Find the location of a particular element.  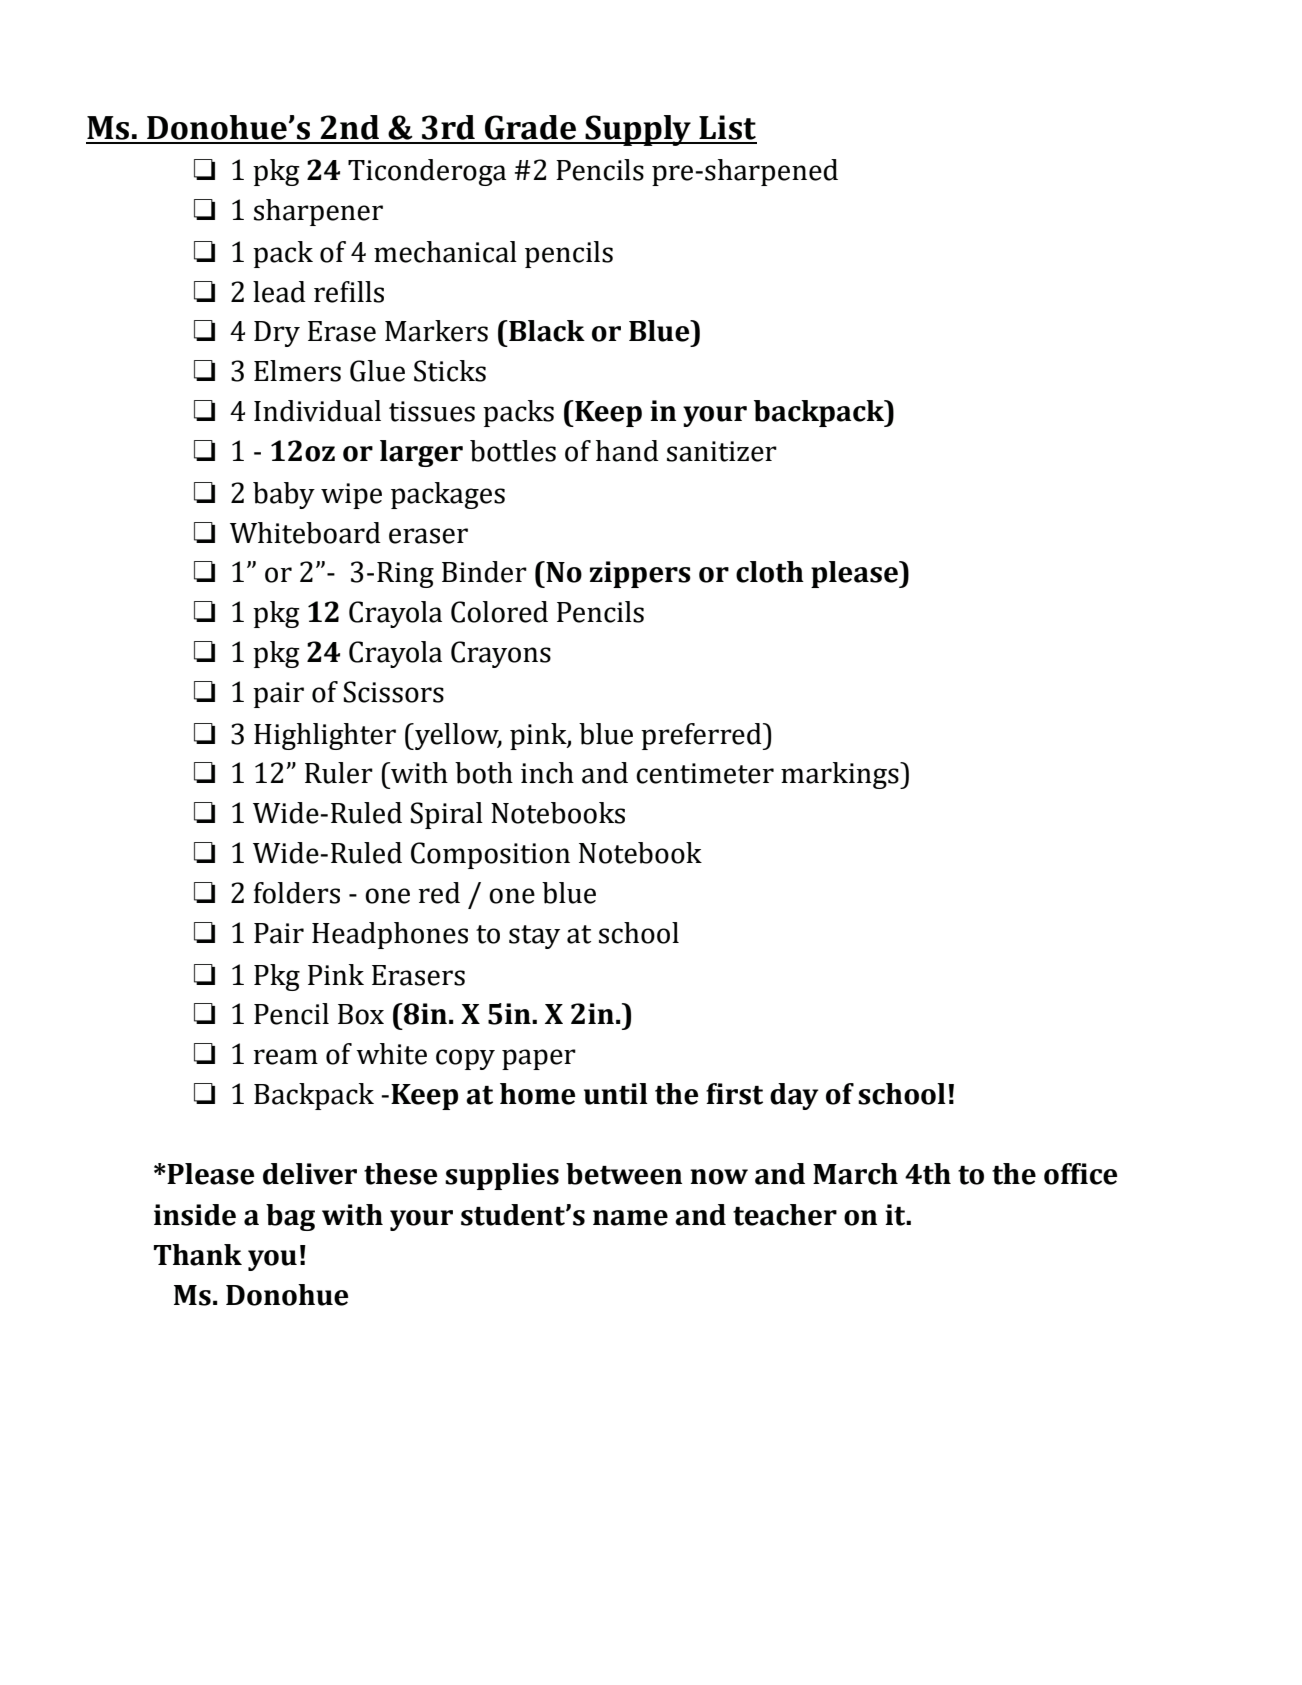

Composition is located at coordinates (490, 855).
